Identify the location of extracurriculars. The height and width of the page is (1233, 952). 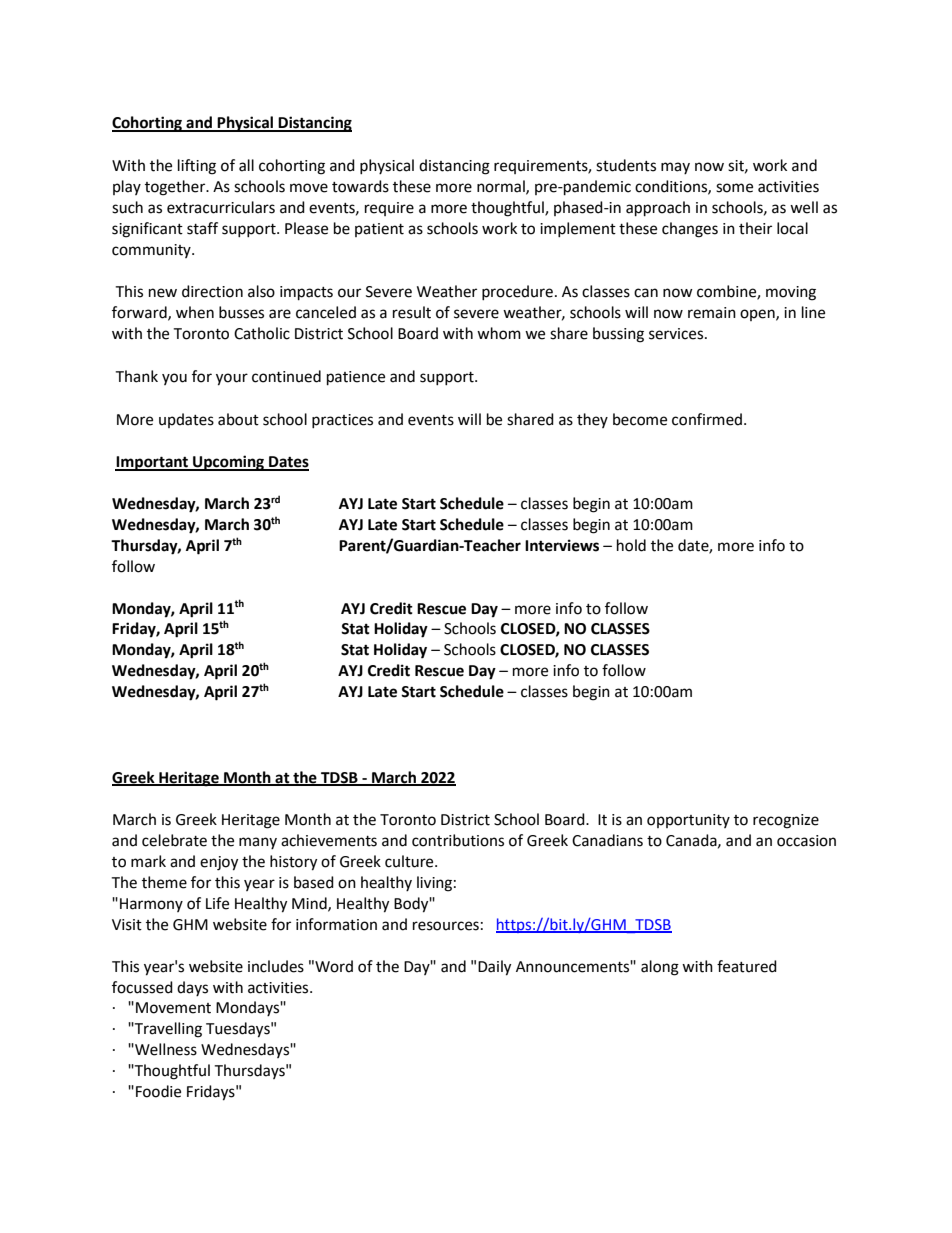
(221, 207).
